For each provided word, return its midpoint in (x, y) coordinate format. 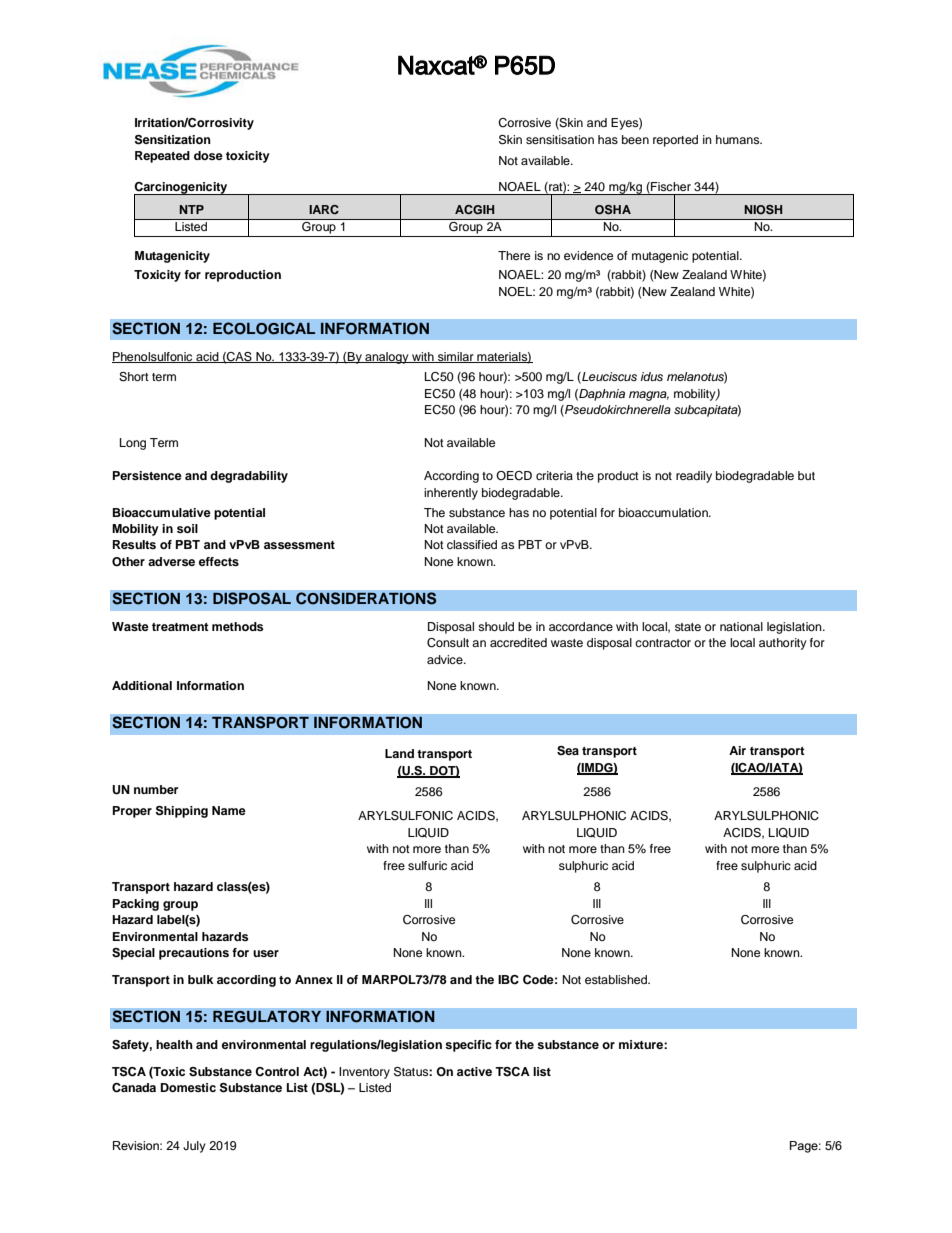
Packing (136, 905)
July (194, 1147)
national (741, 626)
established (617, 979)
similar (456, 357)
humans (739, 139)
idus (652, 376)
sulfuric (427, 865)
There (514, 255)
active (474, 1071)
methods (237, 626)
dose (208, 155)
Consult (448, 643)
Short (134, 377)
